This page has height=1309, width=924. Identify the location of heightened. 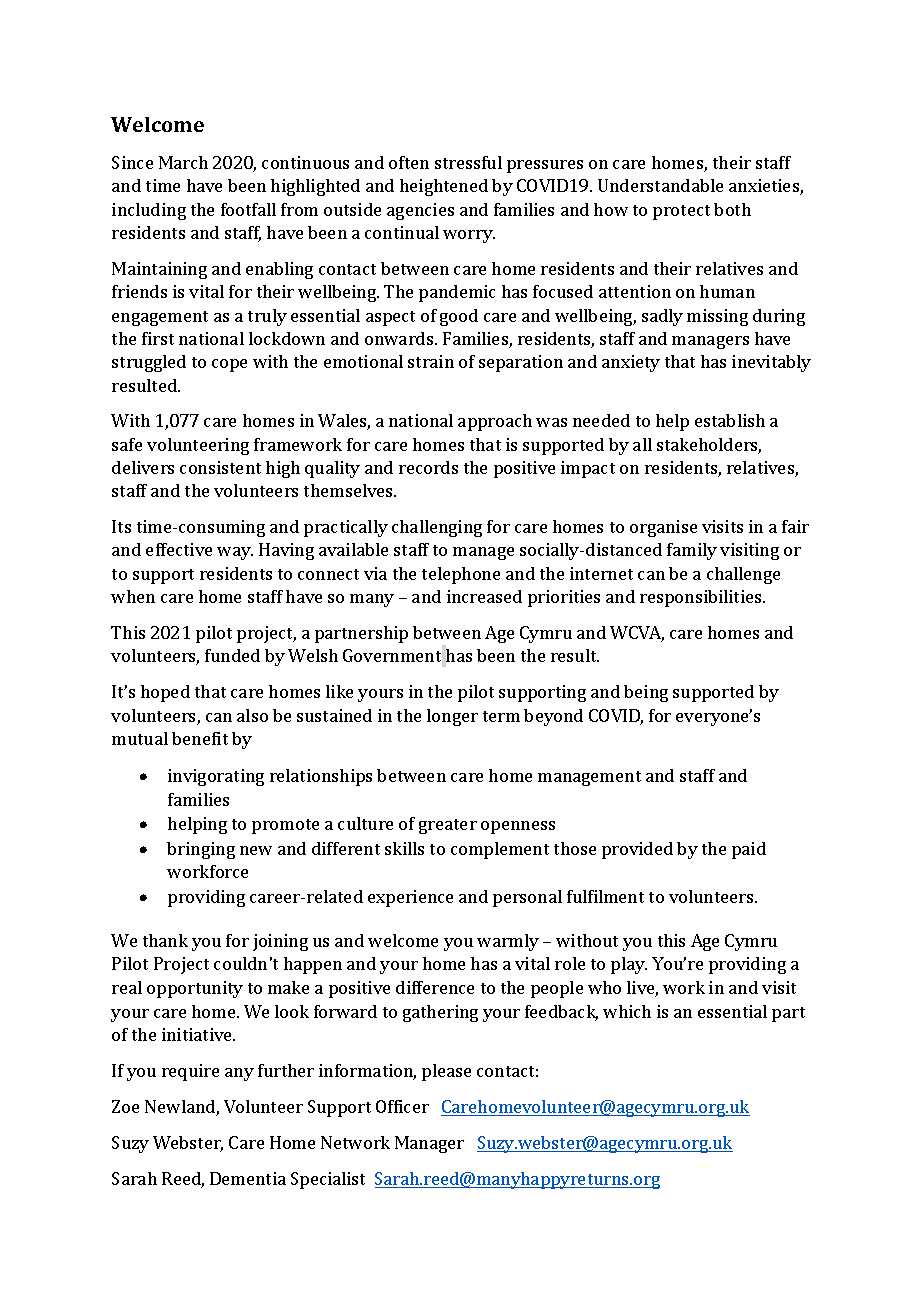
(444, 187).
